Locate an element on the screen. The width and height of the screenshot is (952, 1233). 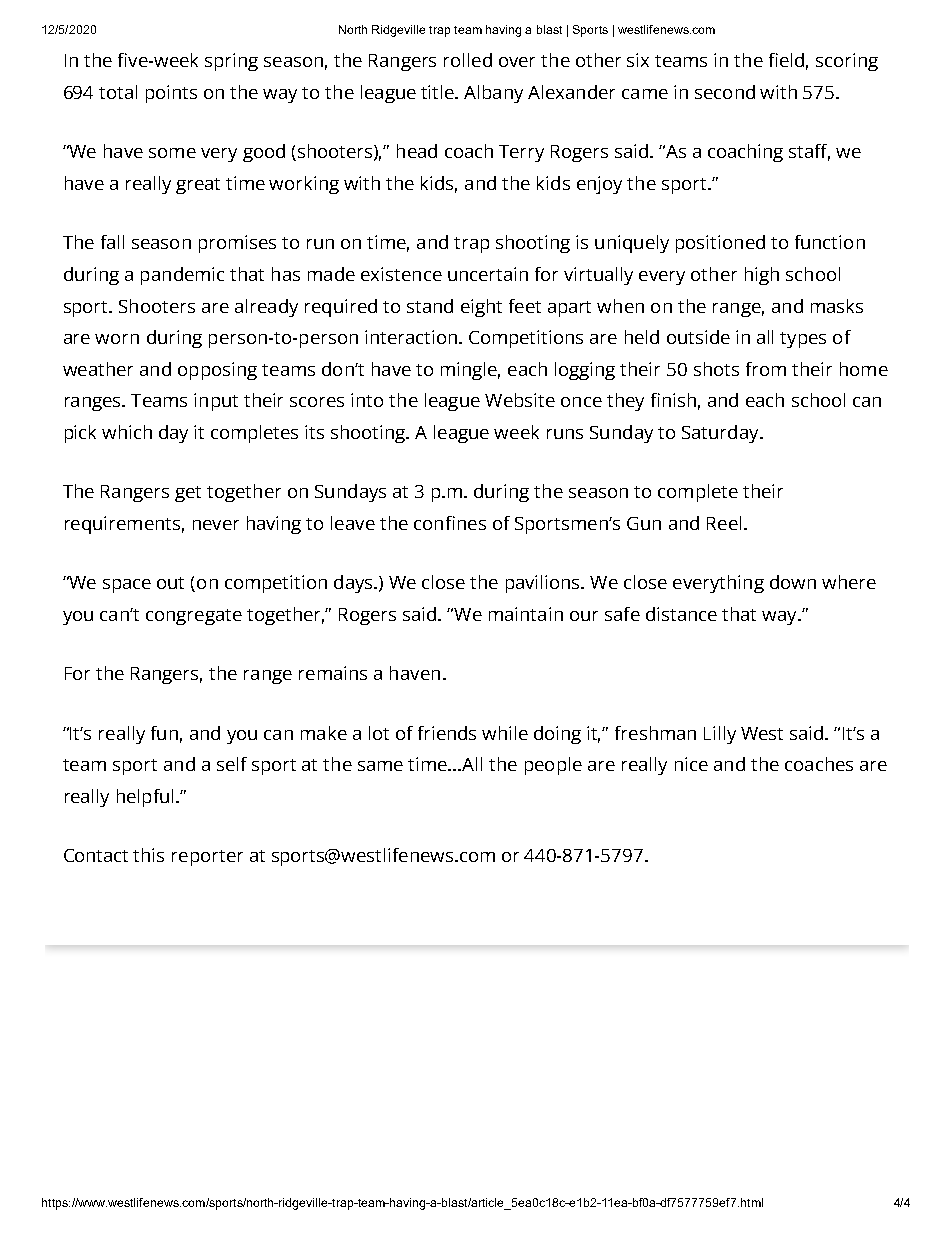
Saturday is located at coordinates (721, 434).
